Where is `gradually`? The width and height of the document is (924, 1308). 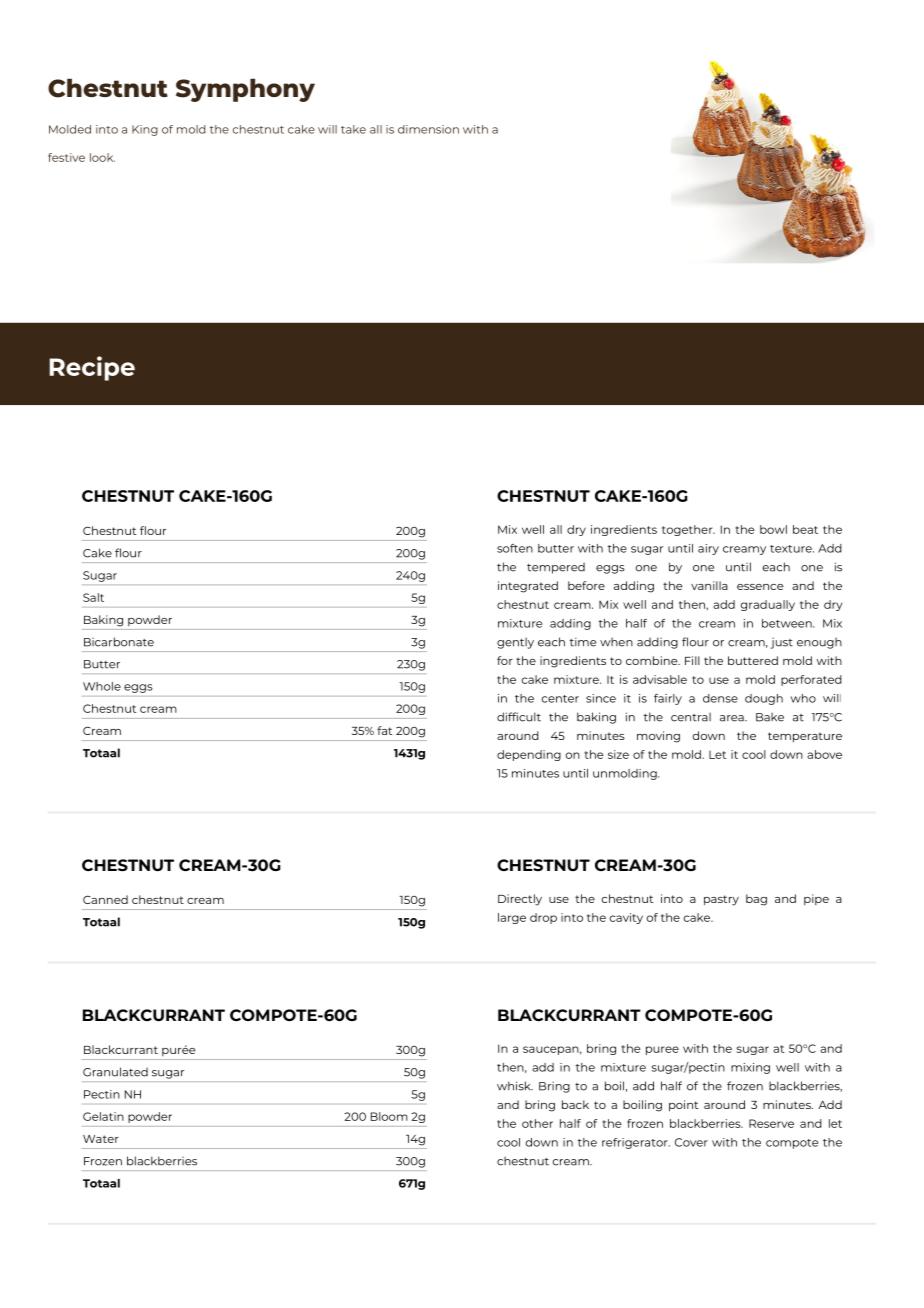 gradually is located at coordinates (768, 605).
